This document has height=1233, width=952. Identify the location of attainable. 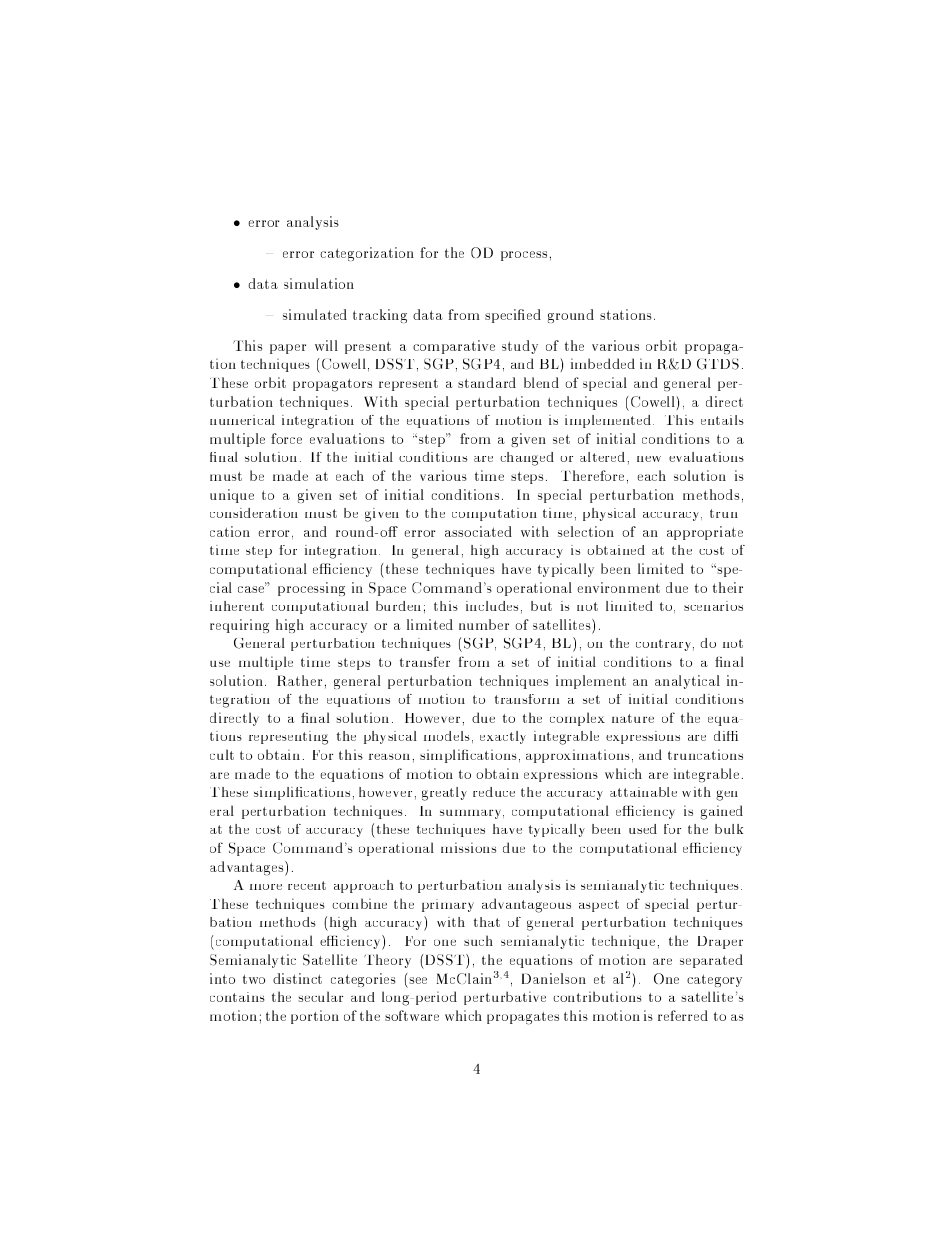
(643, 792).
